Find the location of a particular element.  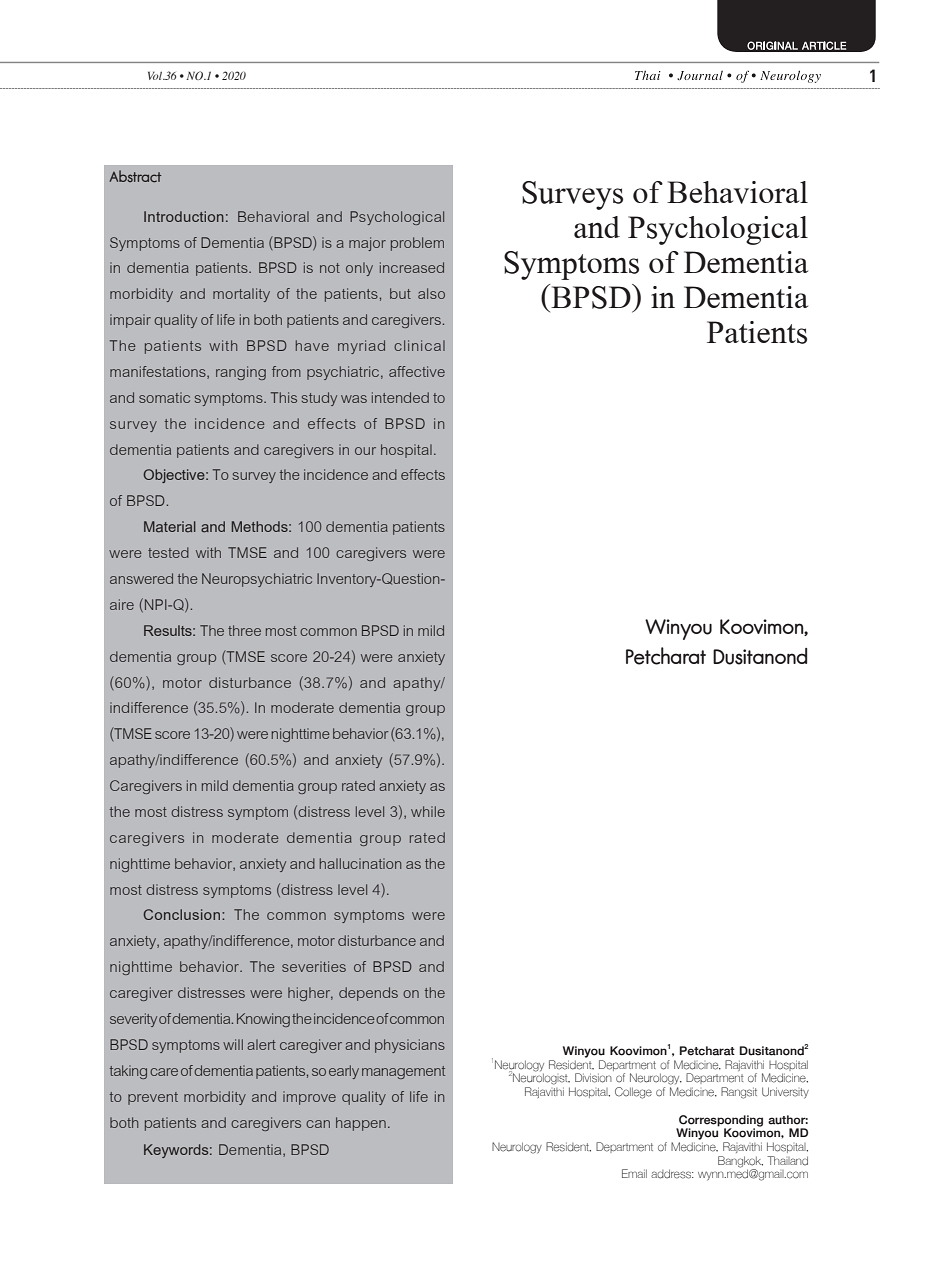

depends is located at coordinates (368, 994).
